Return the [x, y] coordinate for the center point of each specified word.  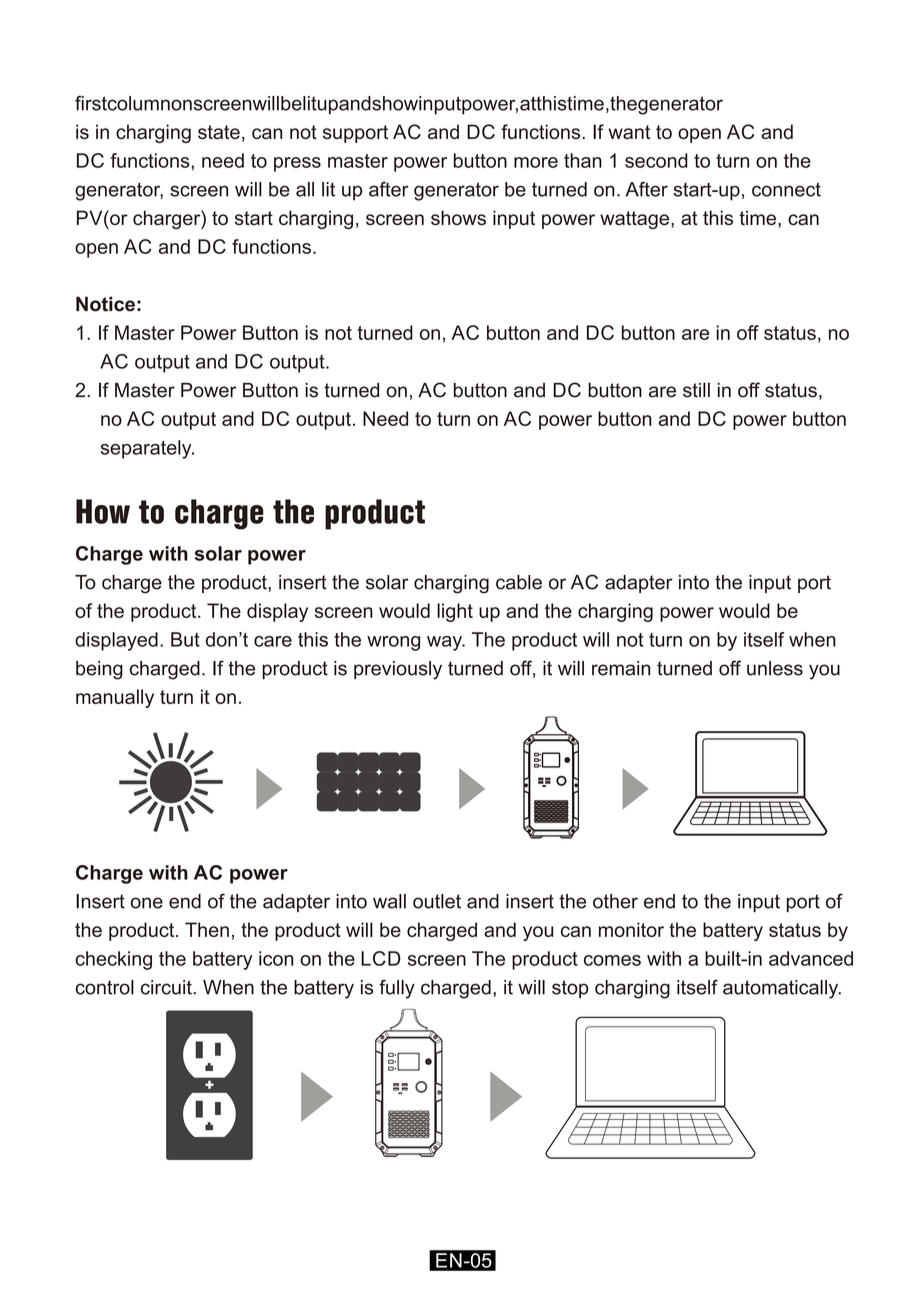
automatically [782, 989]
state [219, 132]
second [656, 160]
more [536, 162]
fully [397, 989]
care [273, 641]
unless [775, 668]
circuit [167, 987]
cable [519, 582]
